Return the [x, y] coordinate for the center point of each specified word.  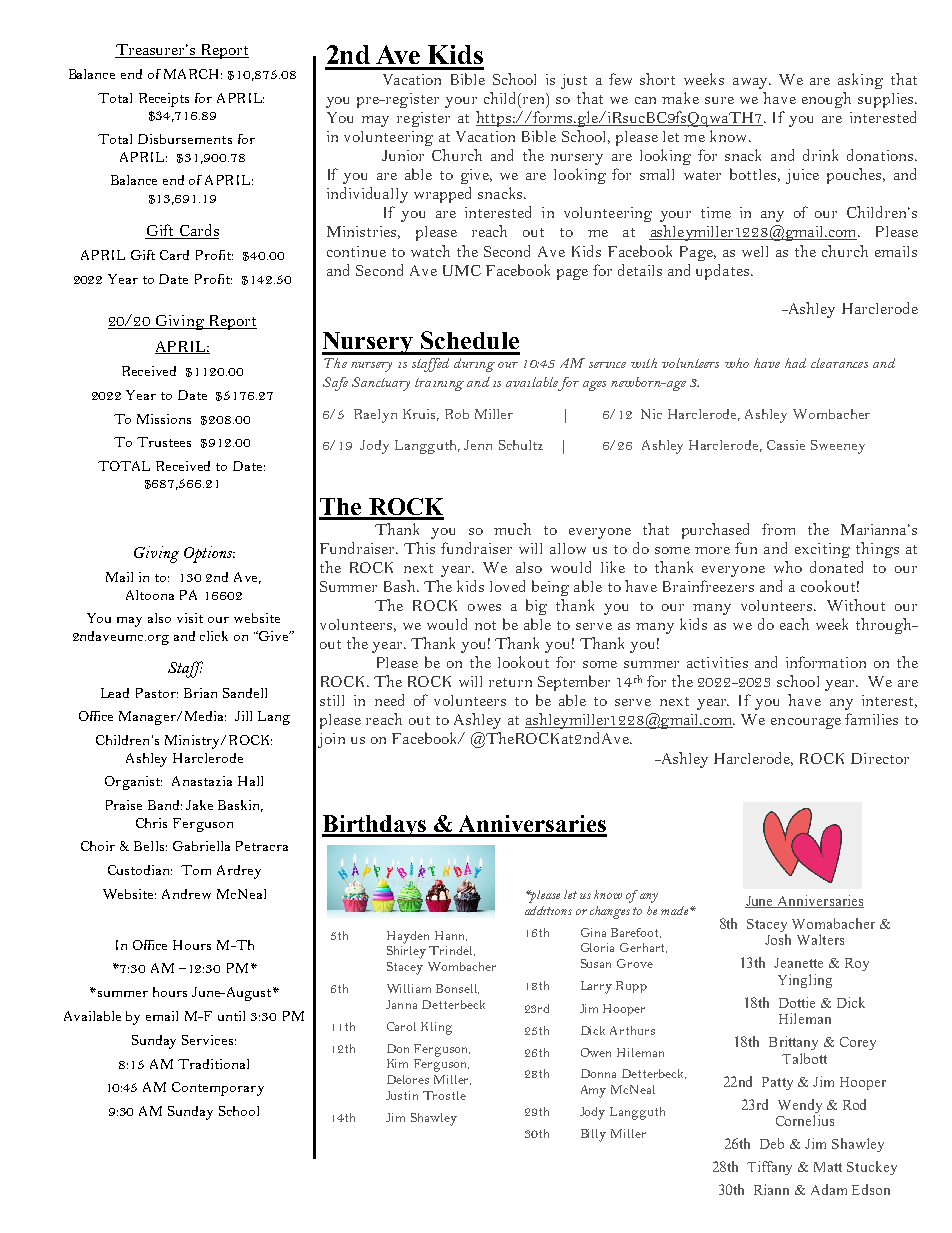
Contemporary [218, 1089]
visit [190, 618]
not [485, 625]
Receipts [164, 100]
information [826, 662]
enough [826, 100]
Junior [403, 155]
